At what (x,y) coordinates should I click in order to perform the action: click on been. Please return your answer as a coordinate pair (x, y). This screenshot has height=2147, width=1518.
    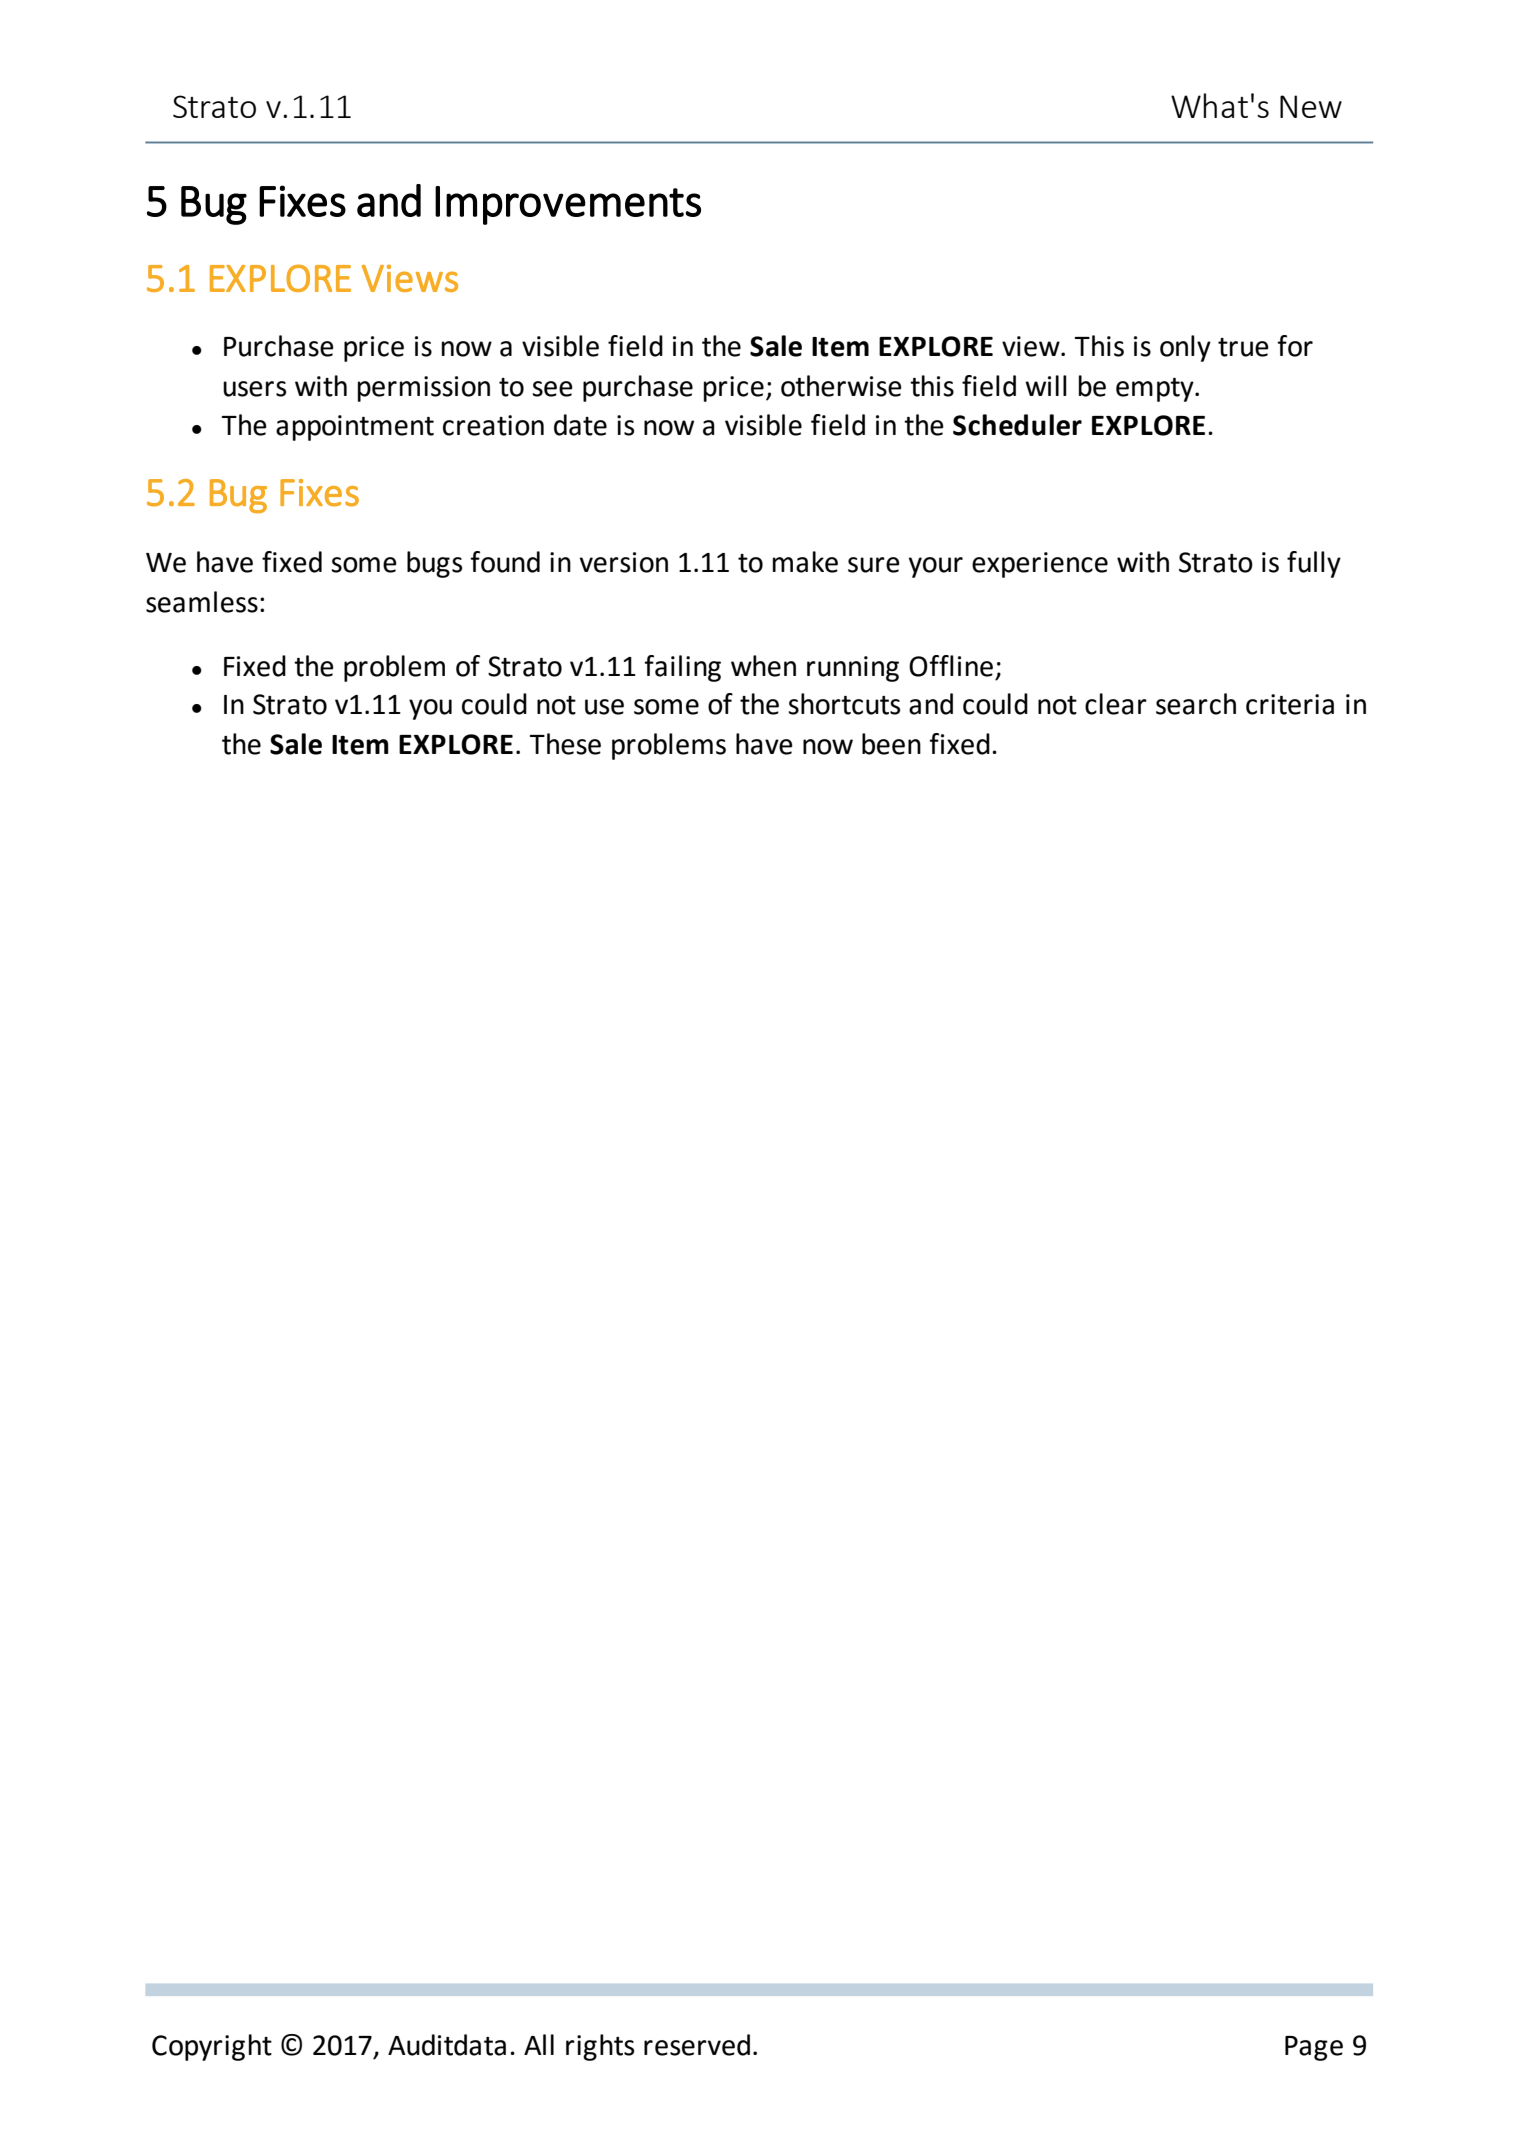
    Looking at the image, I should click on (891, 744).
